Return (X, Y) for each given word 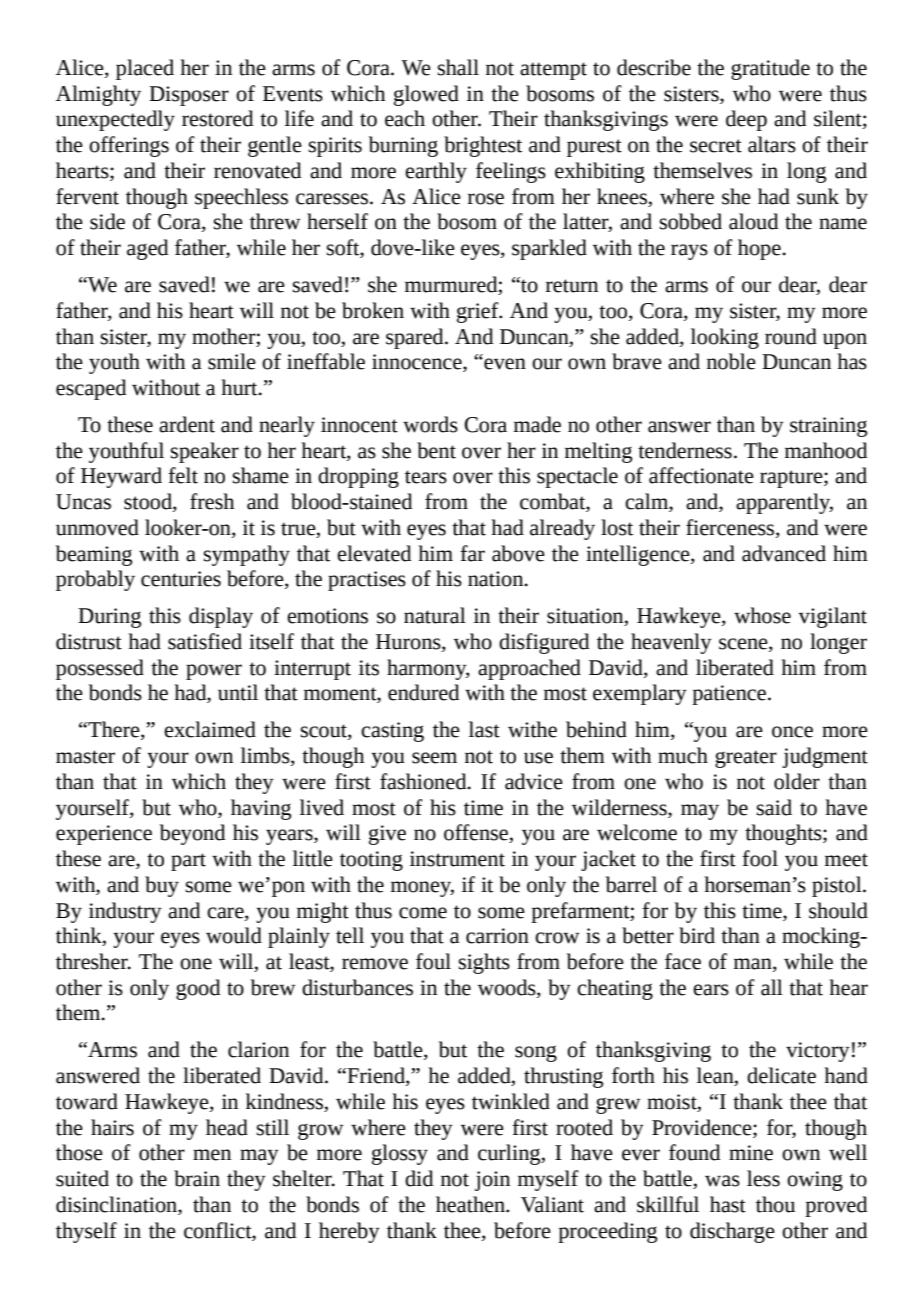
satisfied (205, 641)
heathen (471, 1204)
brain (197, 1178)
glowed (426, 95)
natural (435, 615)
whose (762, 615)
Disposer (189, 96)
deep (746, 120)
